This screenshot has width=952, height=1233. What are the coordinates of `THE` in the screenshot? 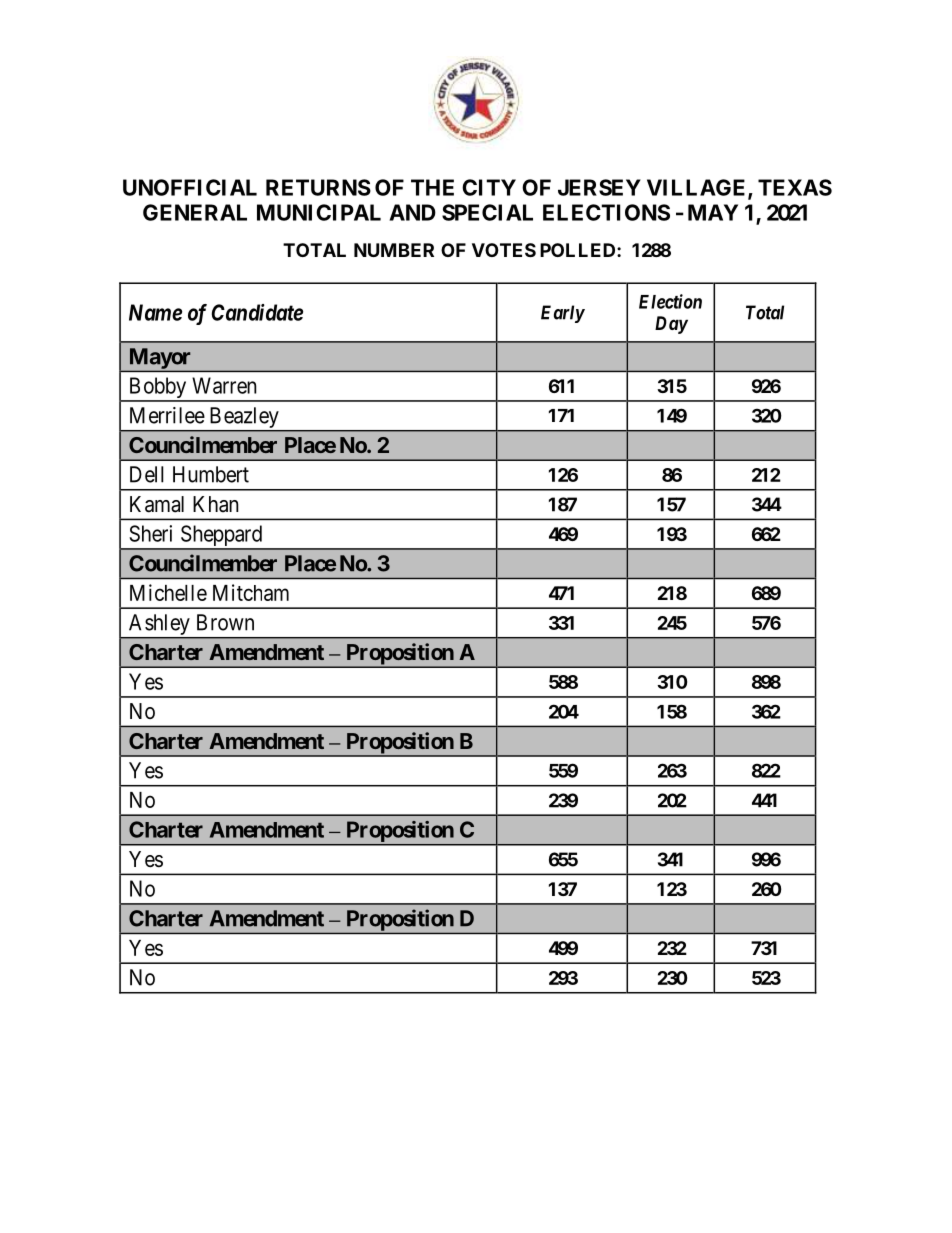 It's located at (432, 187).
